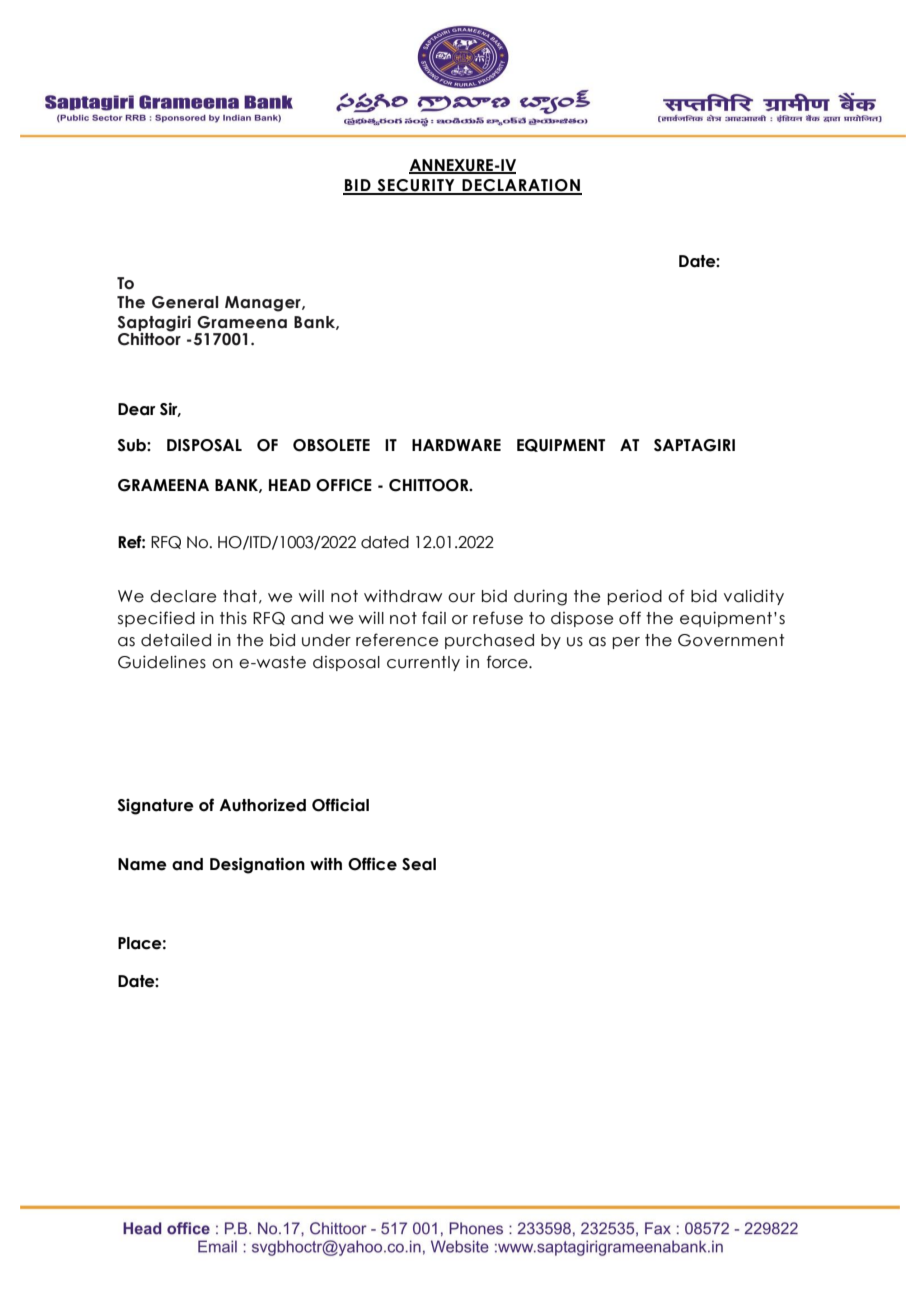  Describe the element at coordinates (416, 186) in the screenshot. I see `SECURITY` at that location.
